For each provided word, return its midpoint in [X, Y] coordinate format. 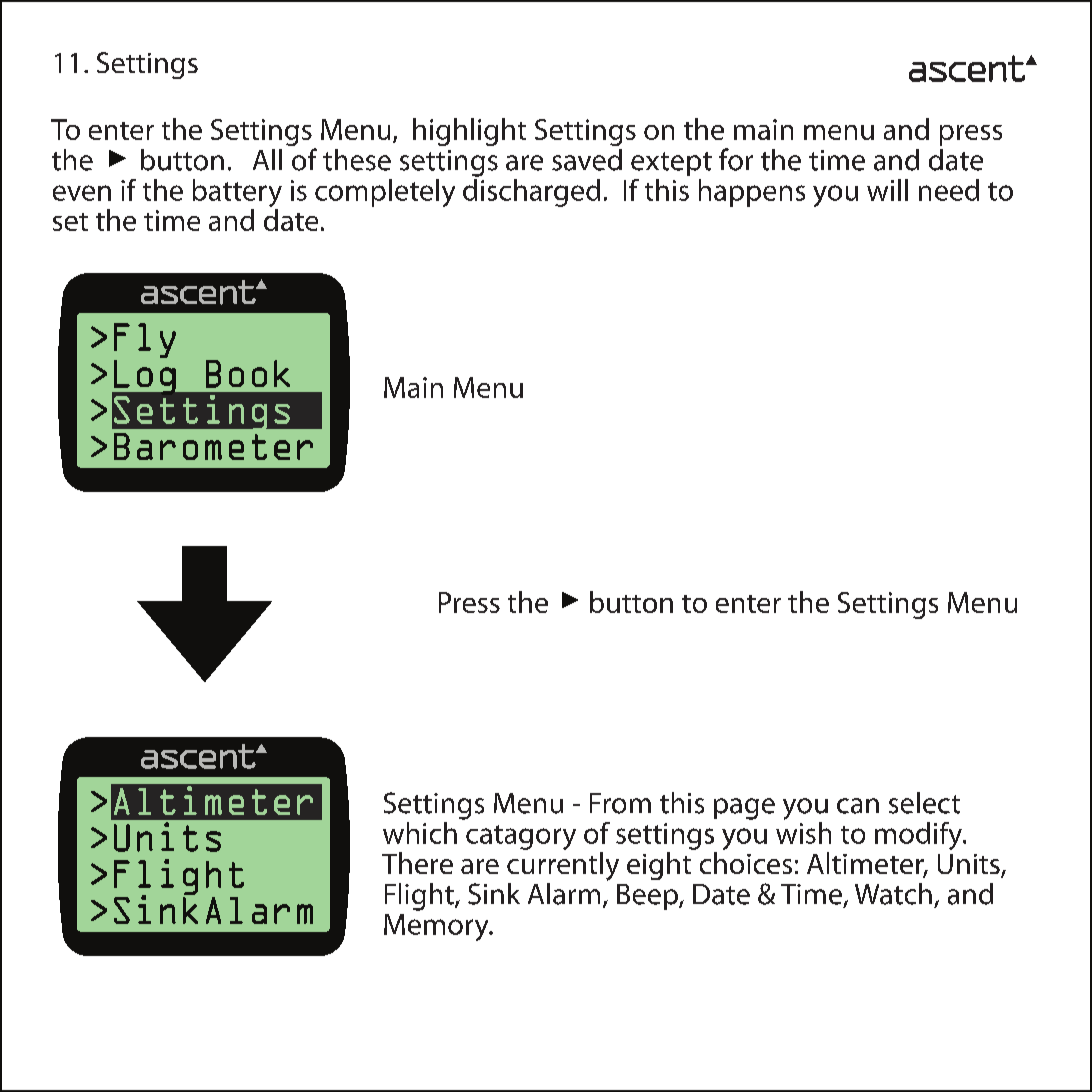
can [858, 806]
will [887, 190]
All [267, 159]
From [620, 803]
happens [752, 193]
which [420, 833]
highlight [469, 132]
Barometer [213, 446]
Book [248, 374]
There [417, 863]
